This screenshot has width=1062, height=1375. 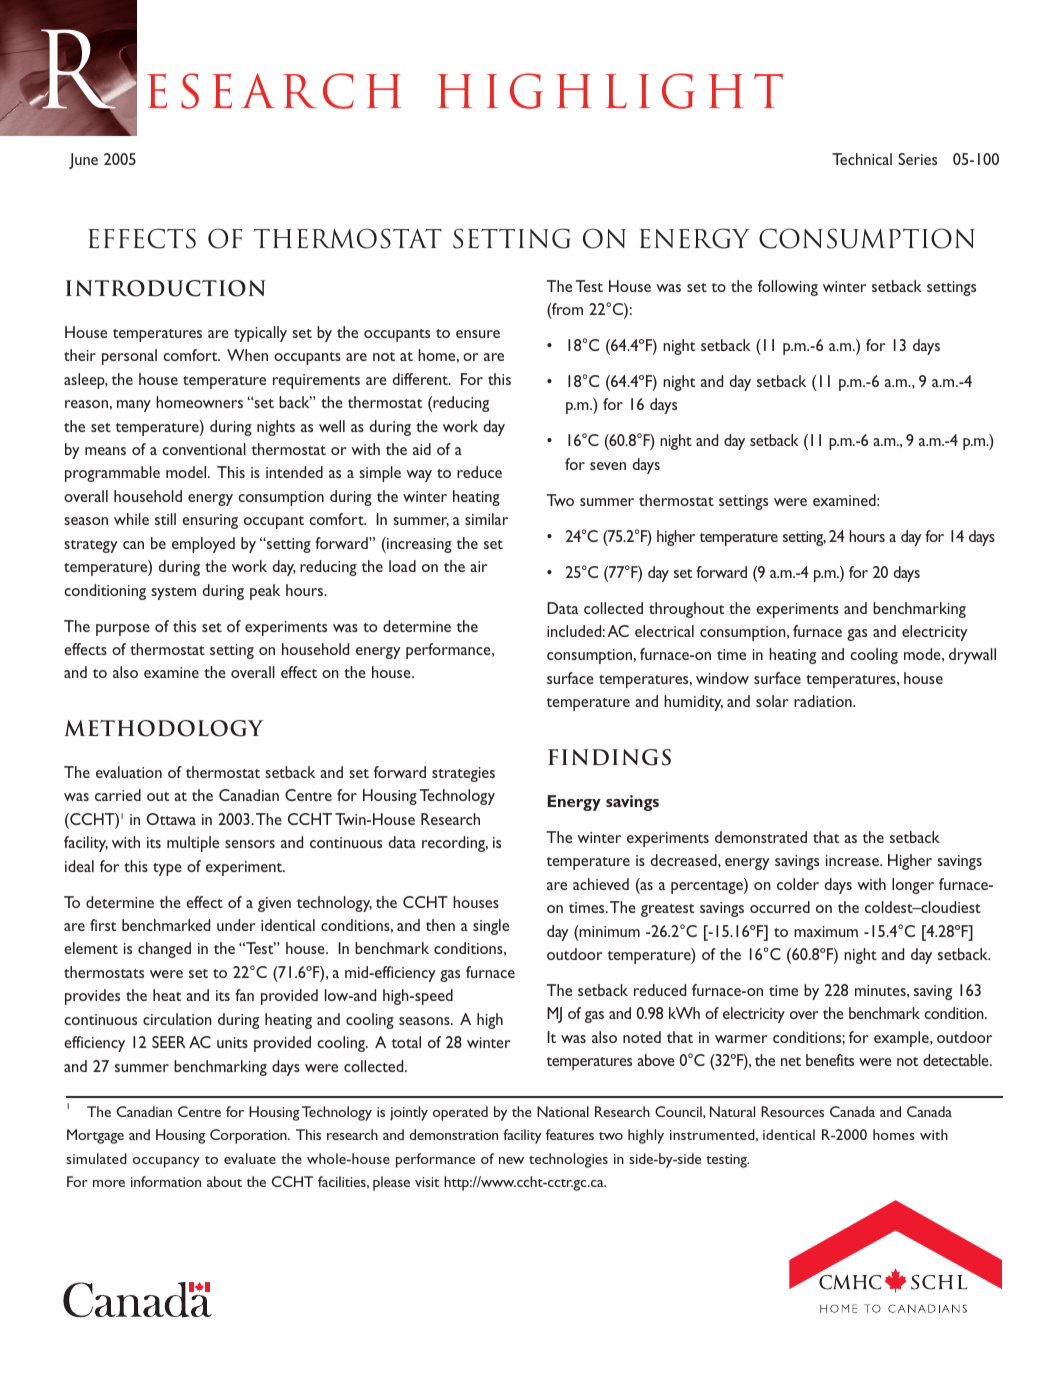 What do you see at coordinates (83, 161) in the screenshot?
I see `June` at bounding box center [83, 161].
